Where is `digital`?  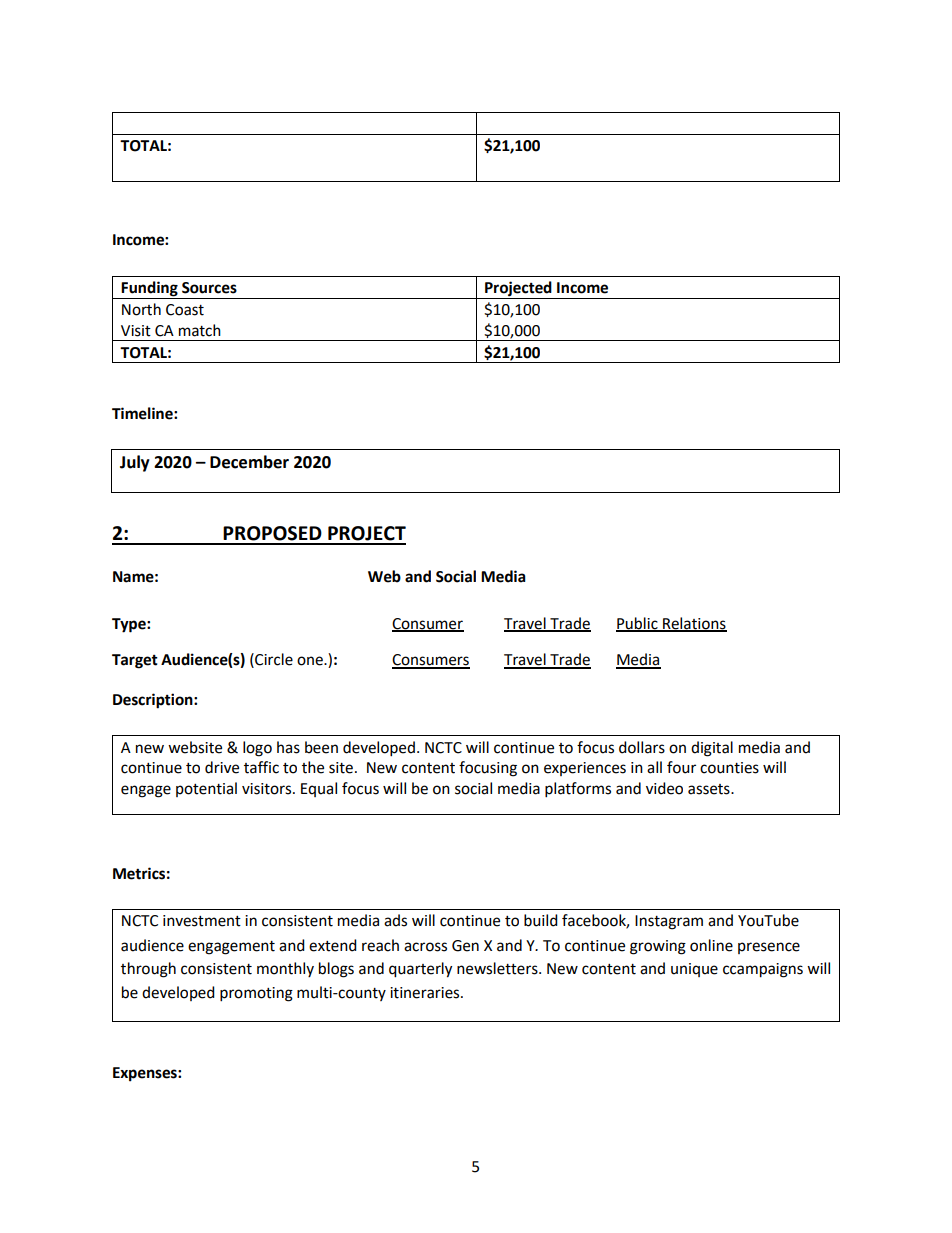 digital is located at coordinates (712, 749).
